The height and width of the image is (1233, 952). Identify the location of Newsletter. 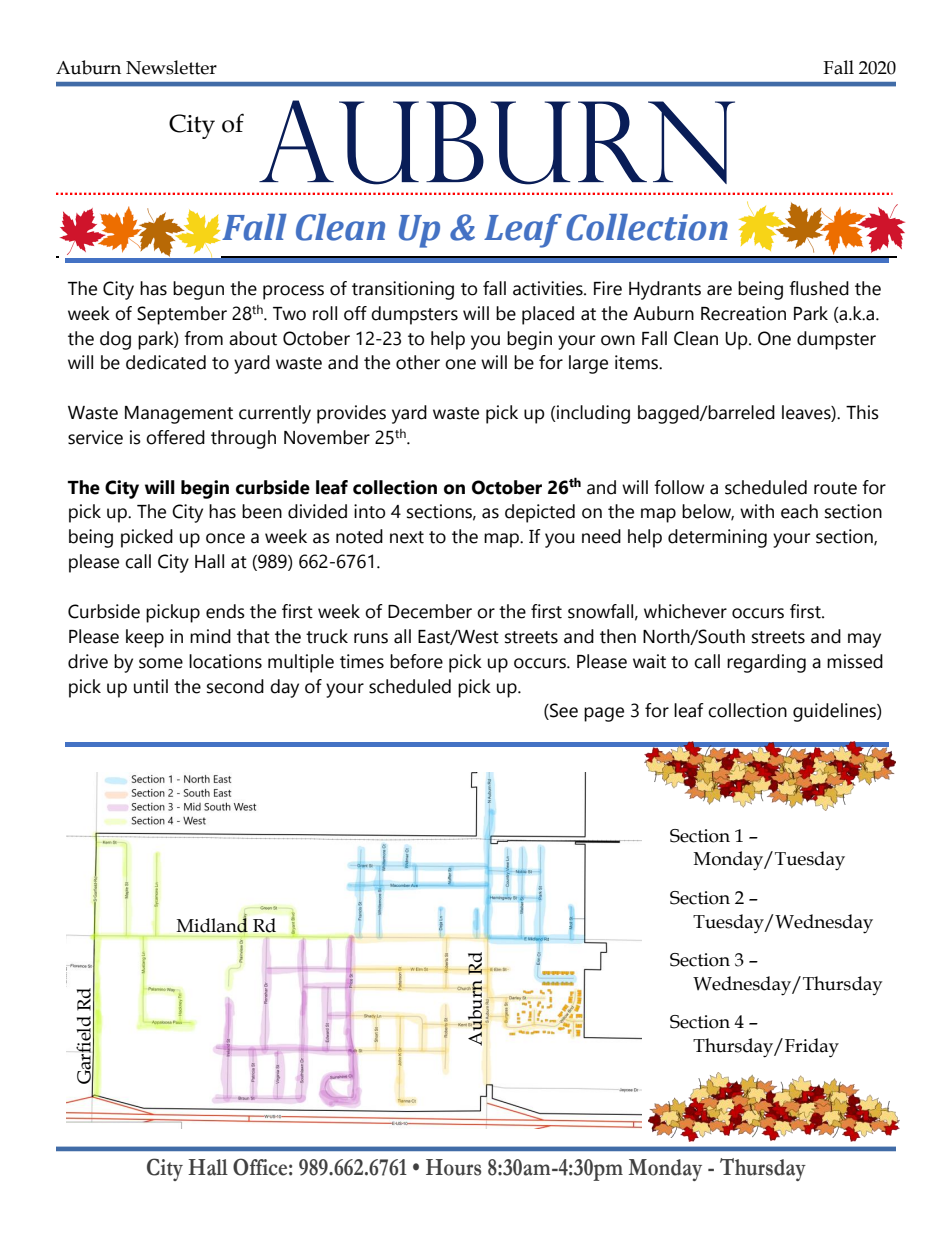
(171, 67).
